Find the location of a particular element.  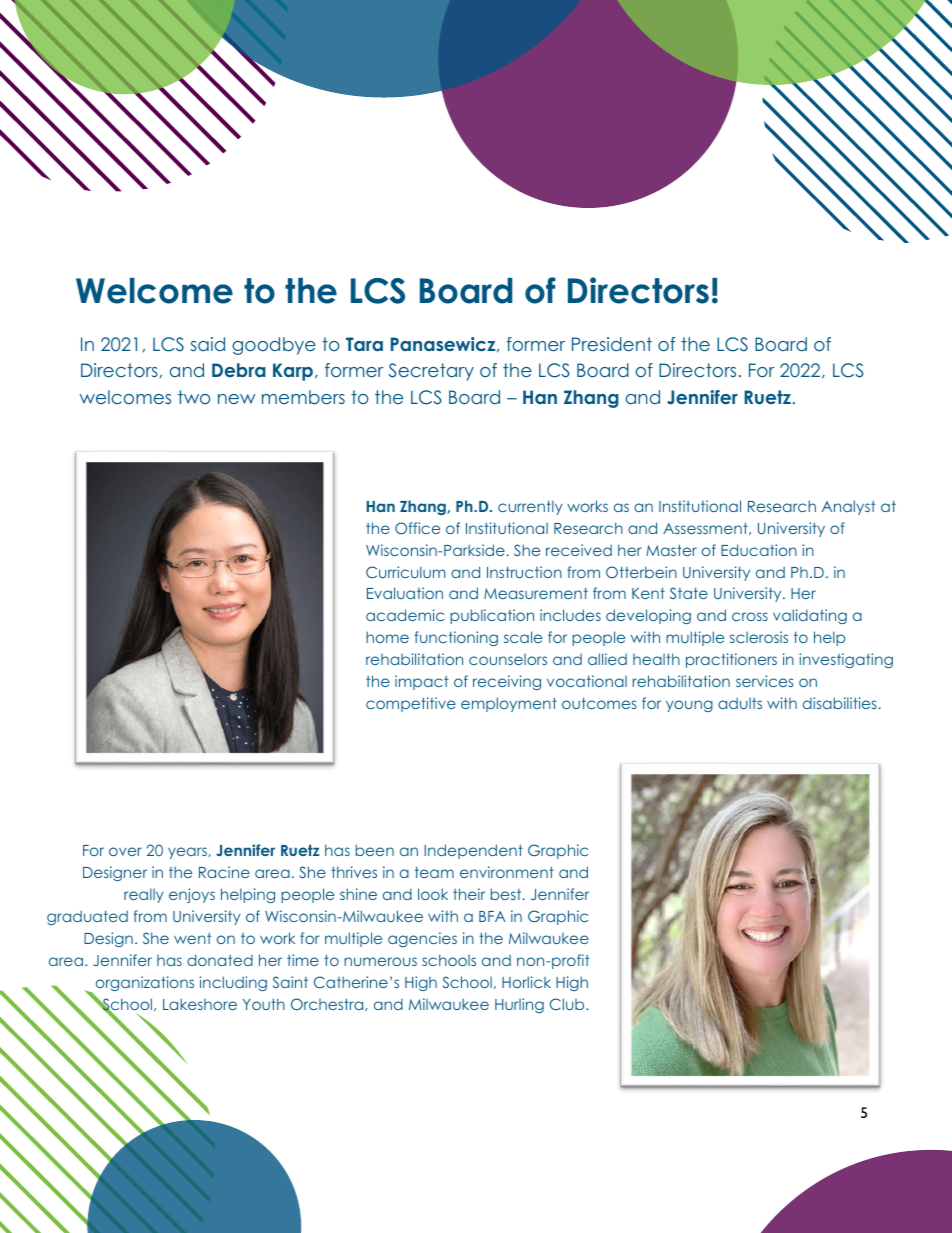

years is located at coordinates (188, 853).
